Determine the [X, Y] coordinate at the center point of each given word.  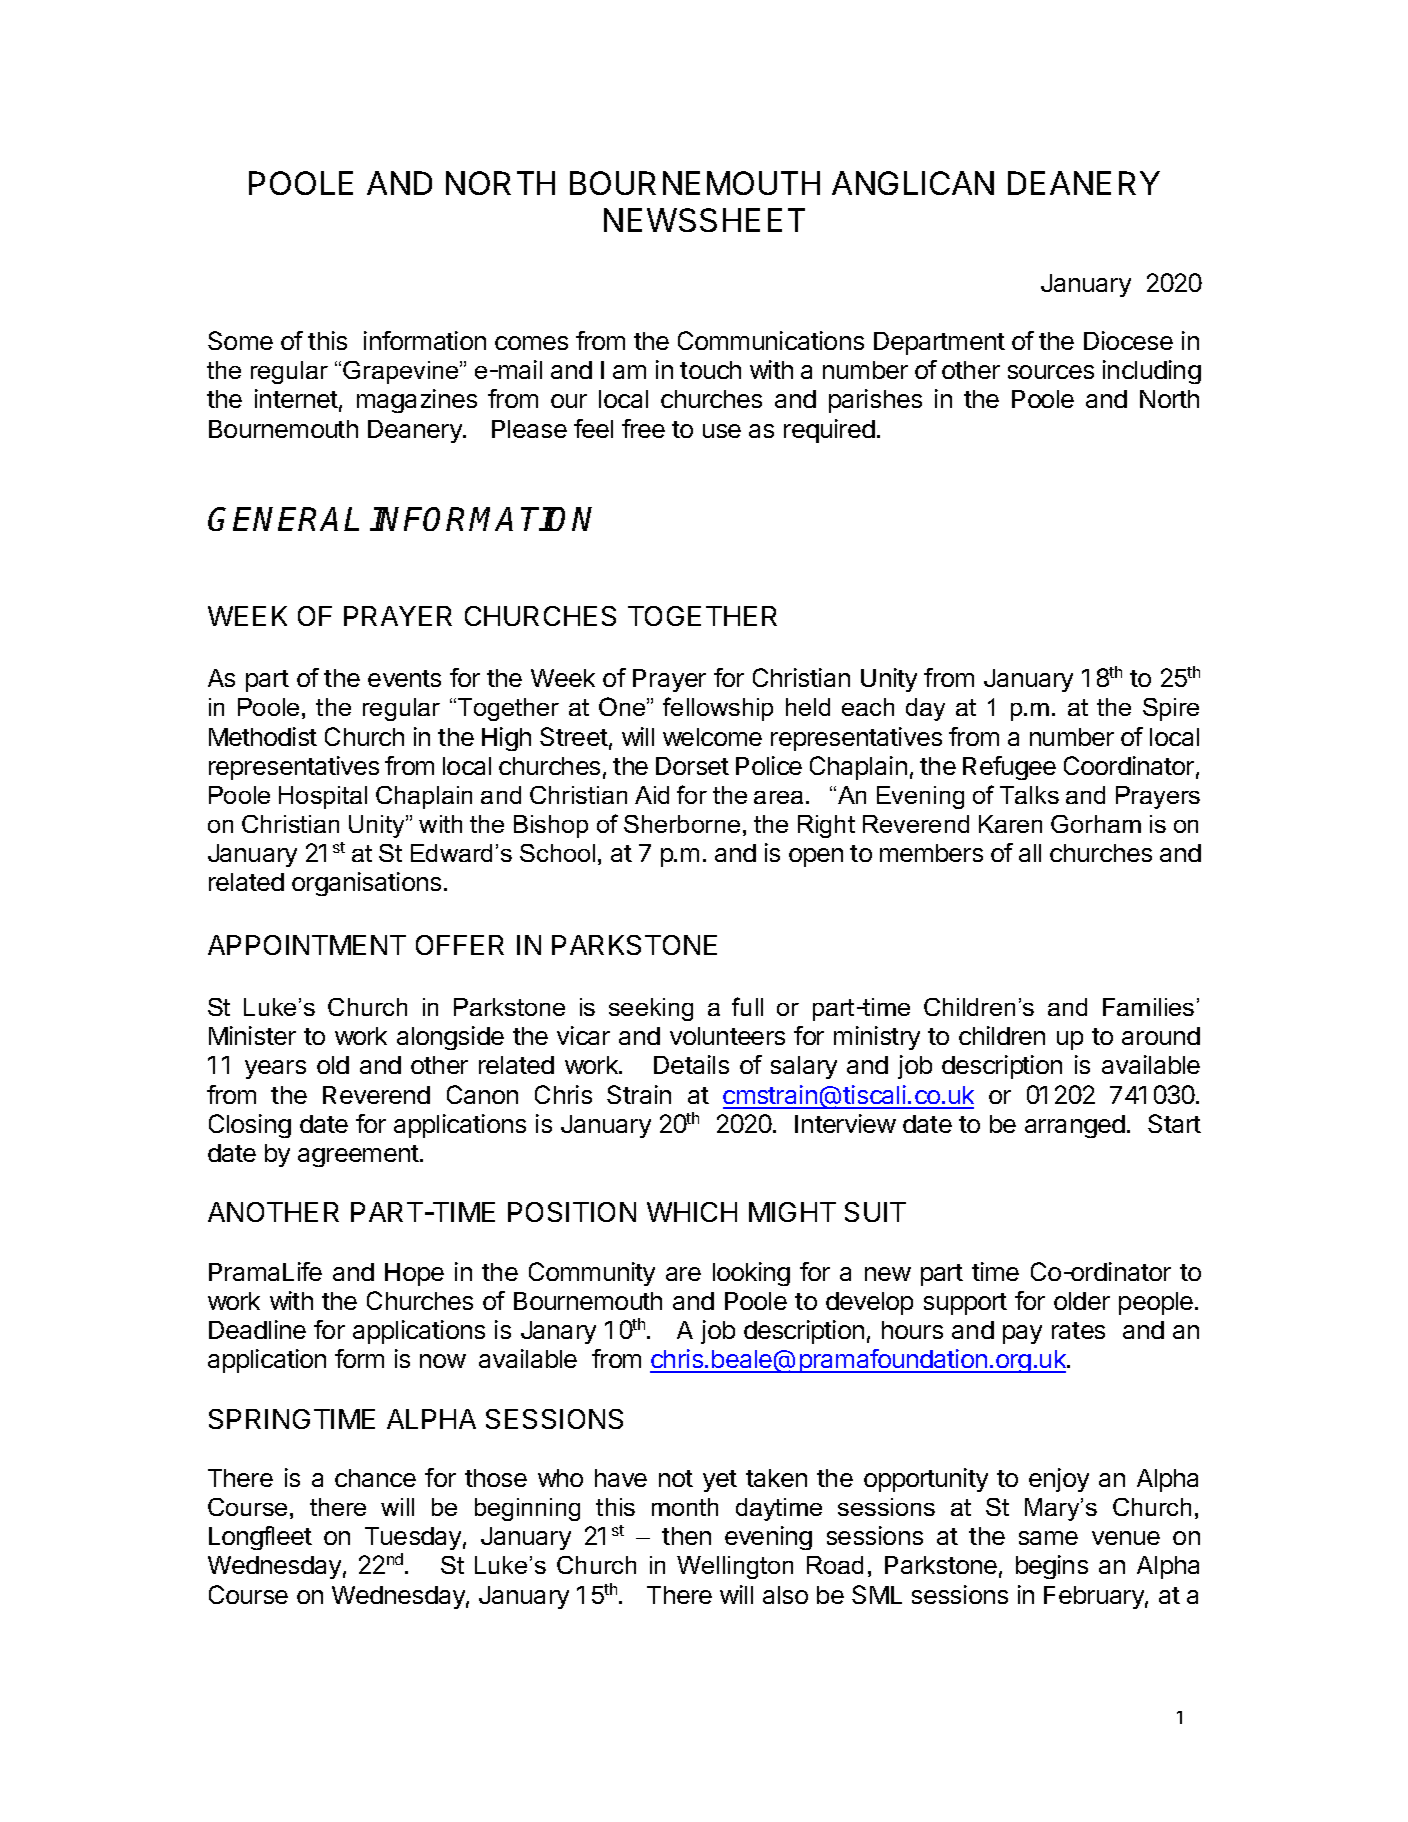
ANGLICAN [913, 183]
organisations [366, 884]
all [1030, 853]
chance [375, 1478]
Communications [771, 340]
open [816, 857]
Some [240, 340]
